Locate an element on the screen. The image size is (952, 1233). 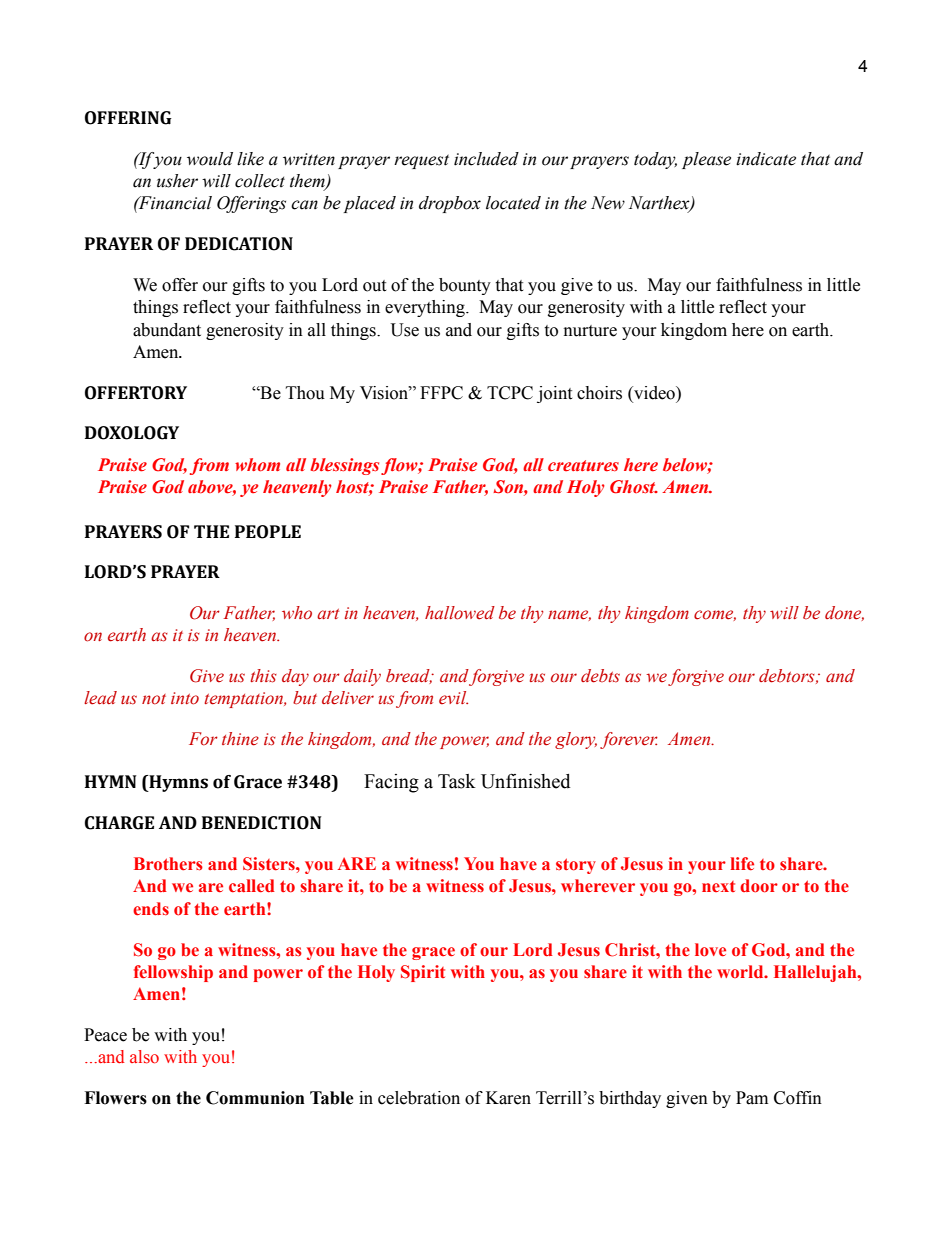
usher is located at coordinates (177, 181).
